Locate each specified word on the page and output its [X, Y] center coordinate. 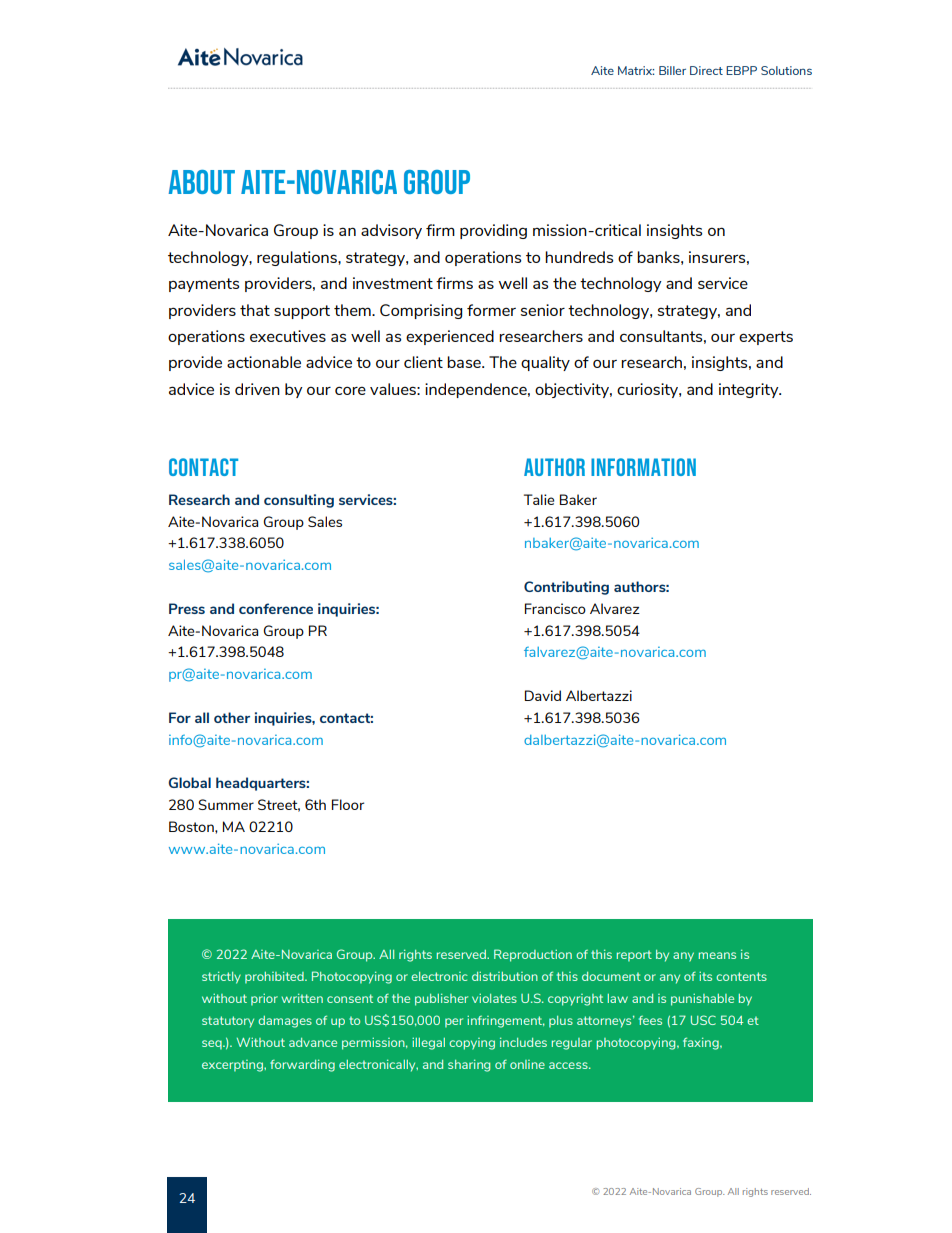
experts [766, 338]
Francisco [555, 608]
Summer [226, 804]
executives [288, 336]
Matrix [636, 70]
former [491, 310]
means [717, 955]
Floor [348, 804]
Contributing [566, 588]
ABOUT [202, 182]
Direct [706, 70]
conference [276, 608]
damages [285, 1022]
